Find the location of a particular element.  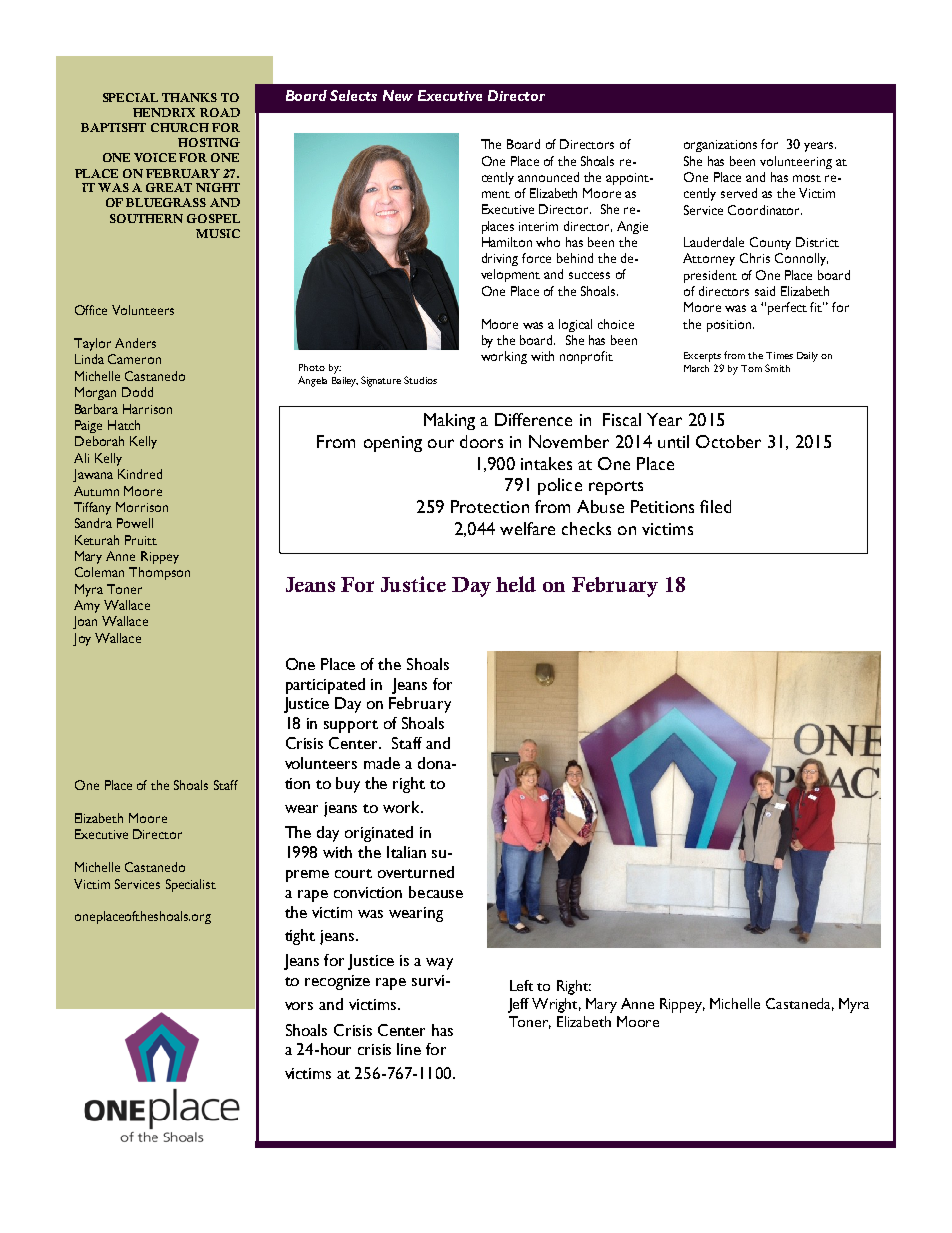

because is located at coordinates (436, 892).
